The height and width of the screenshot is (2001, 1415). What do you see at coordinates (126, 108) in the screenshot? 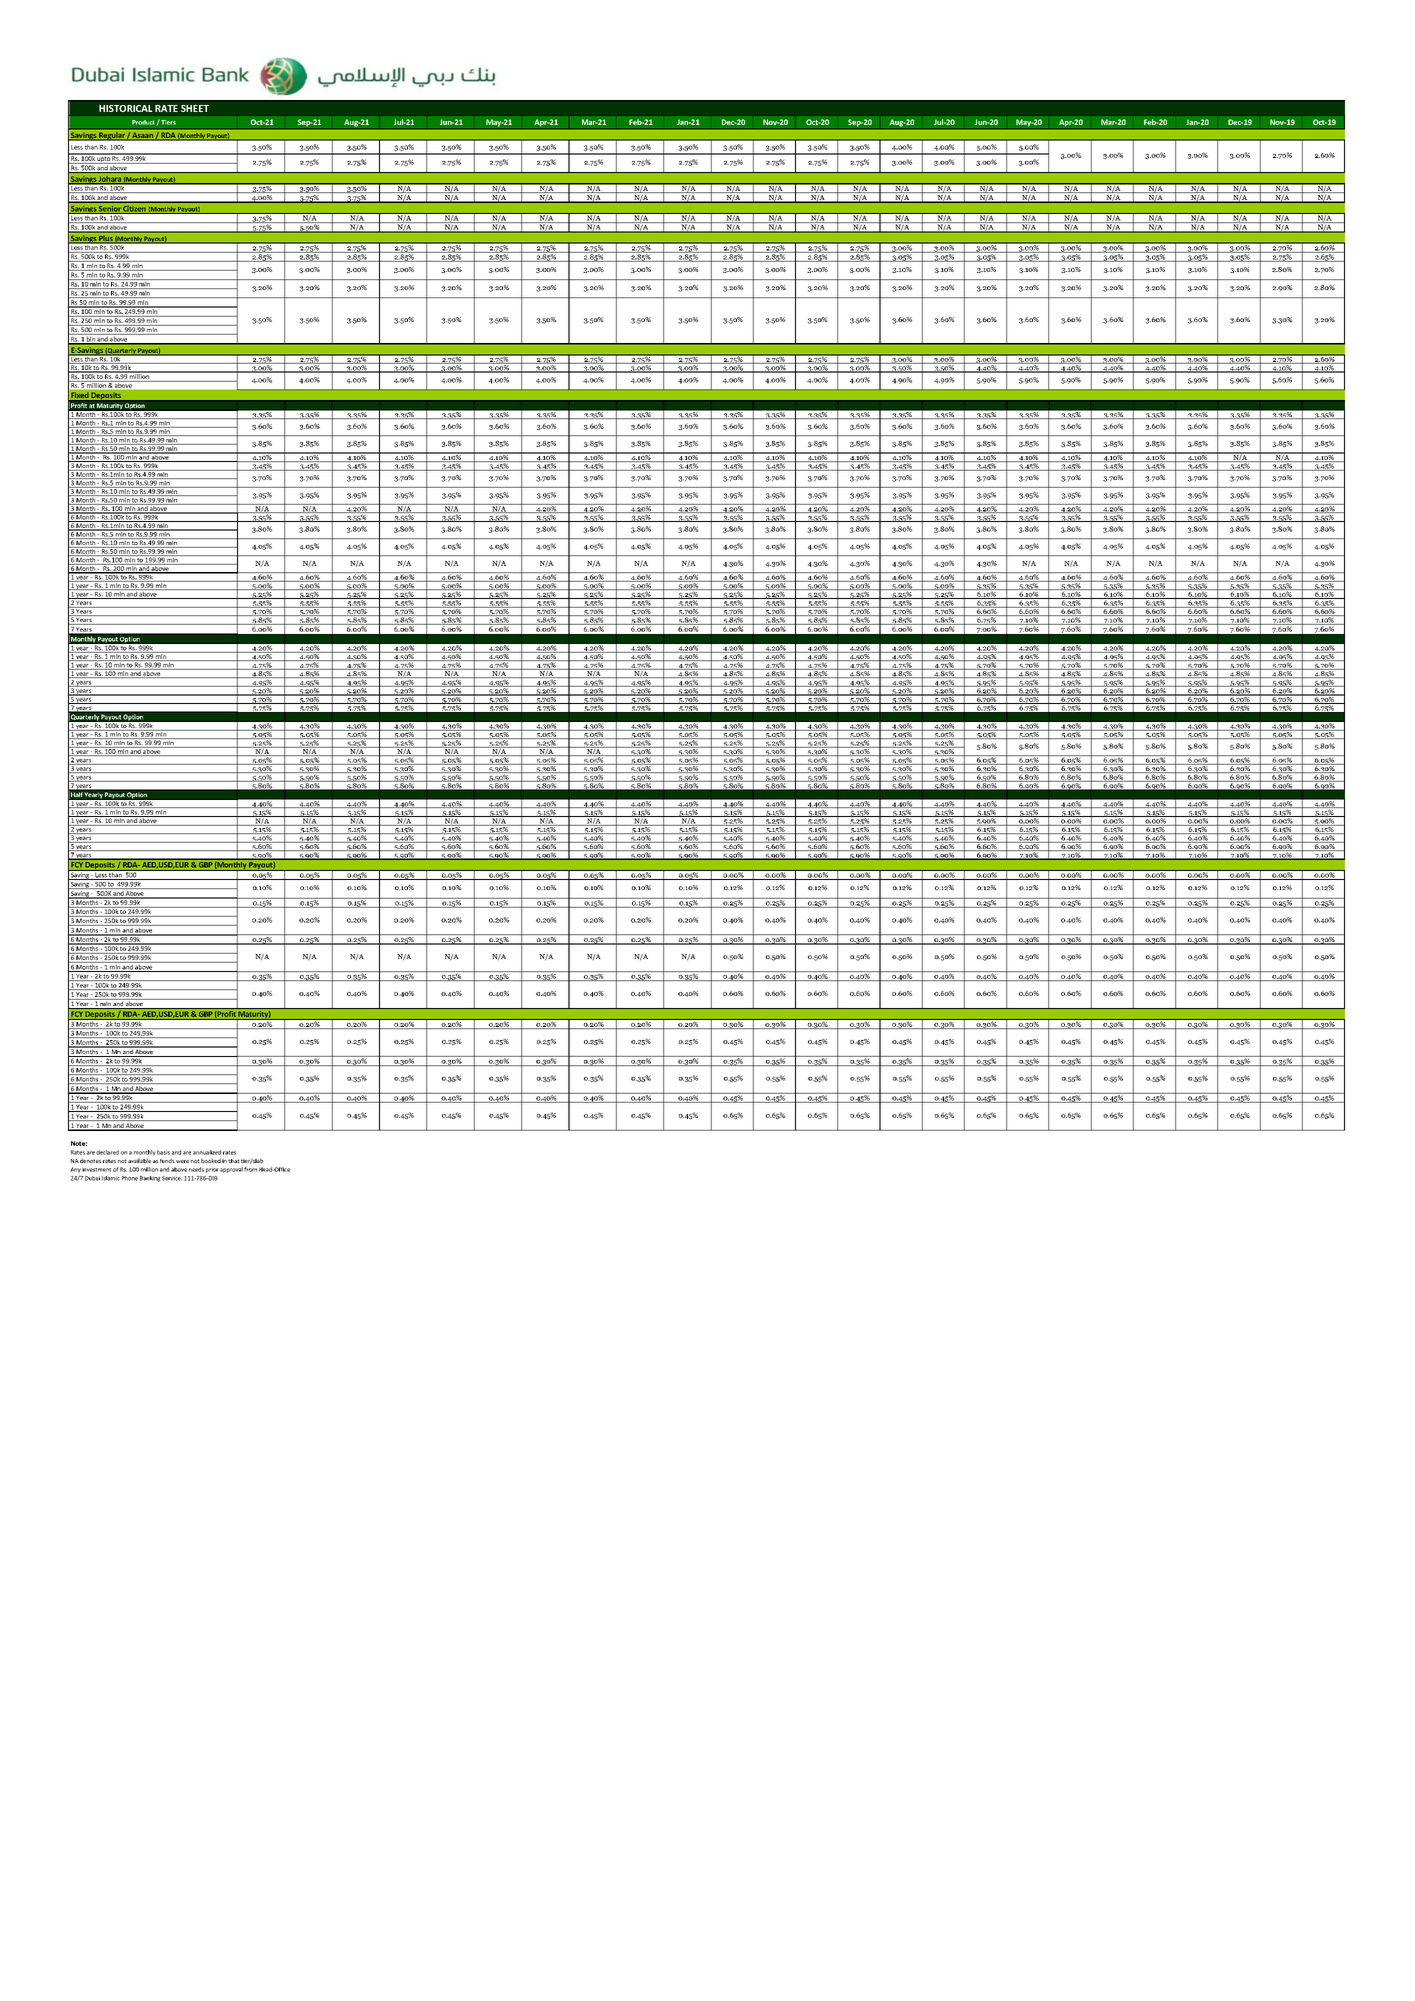
I see `HISTORICAL` at bounding box center [126, 108].
